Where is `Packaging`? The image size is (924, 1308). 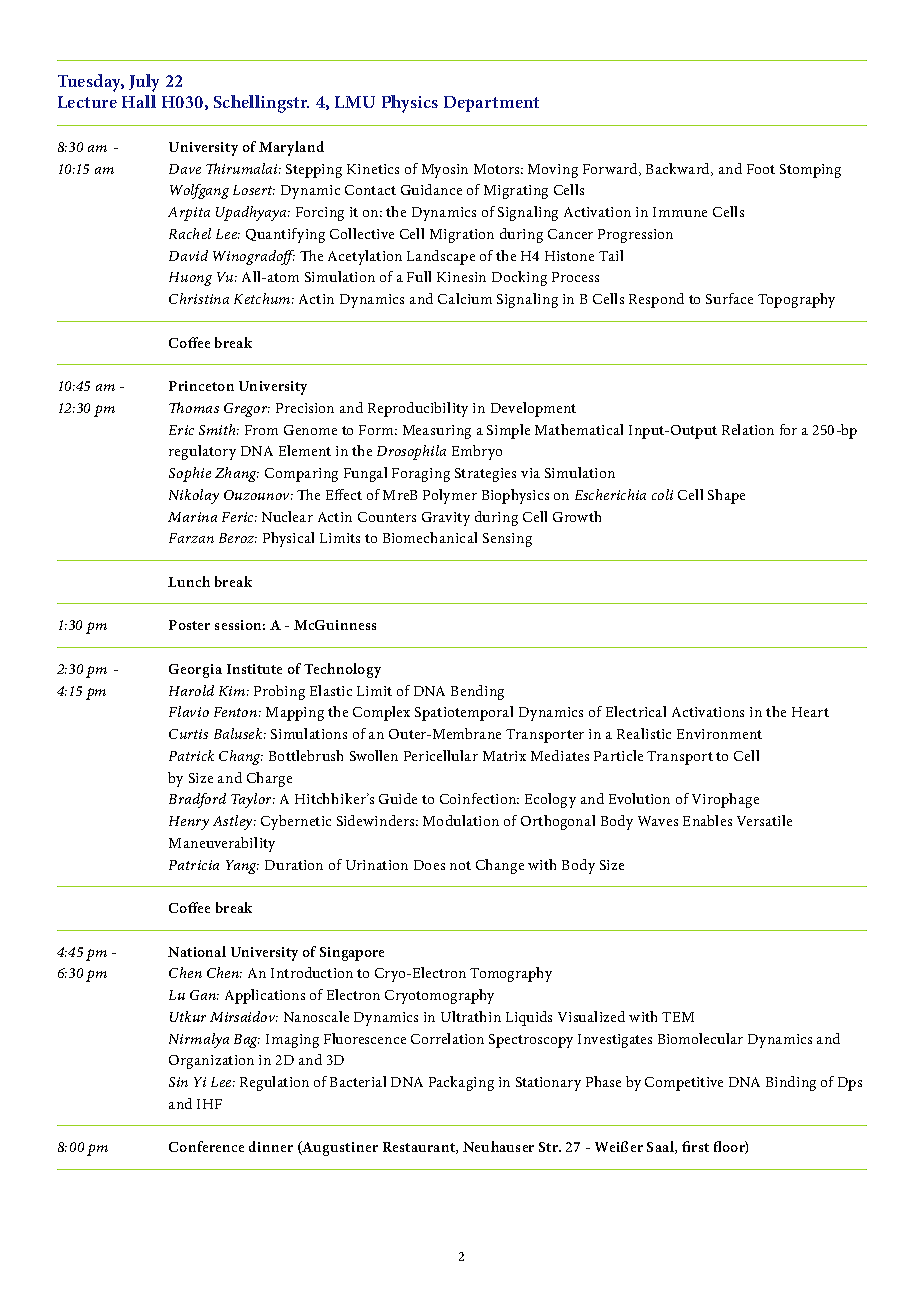 Packaging is located at coordinates (461, 1083).
